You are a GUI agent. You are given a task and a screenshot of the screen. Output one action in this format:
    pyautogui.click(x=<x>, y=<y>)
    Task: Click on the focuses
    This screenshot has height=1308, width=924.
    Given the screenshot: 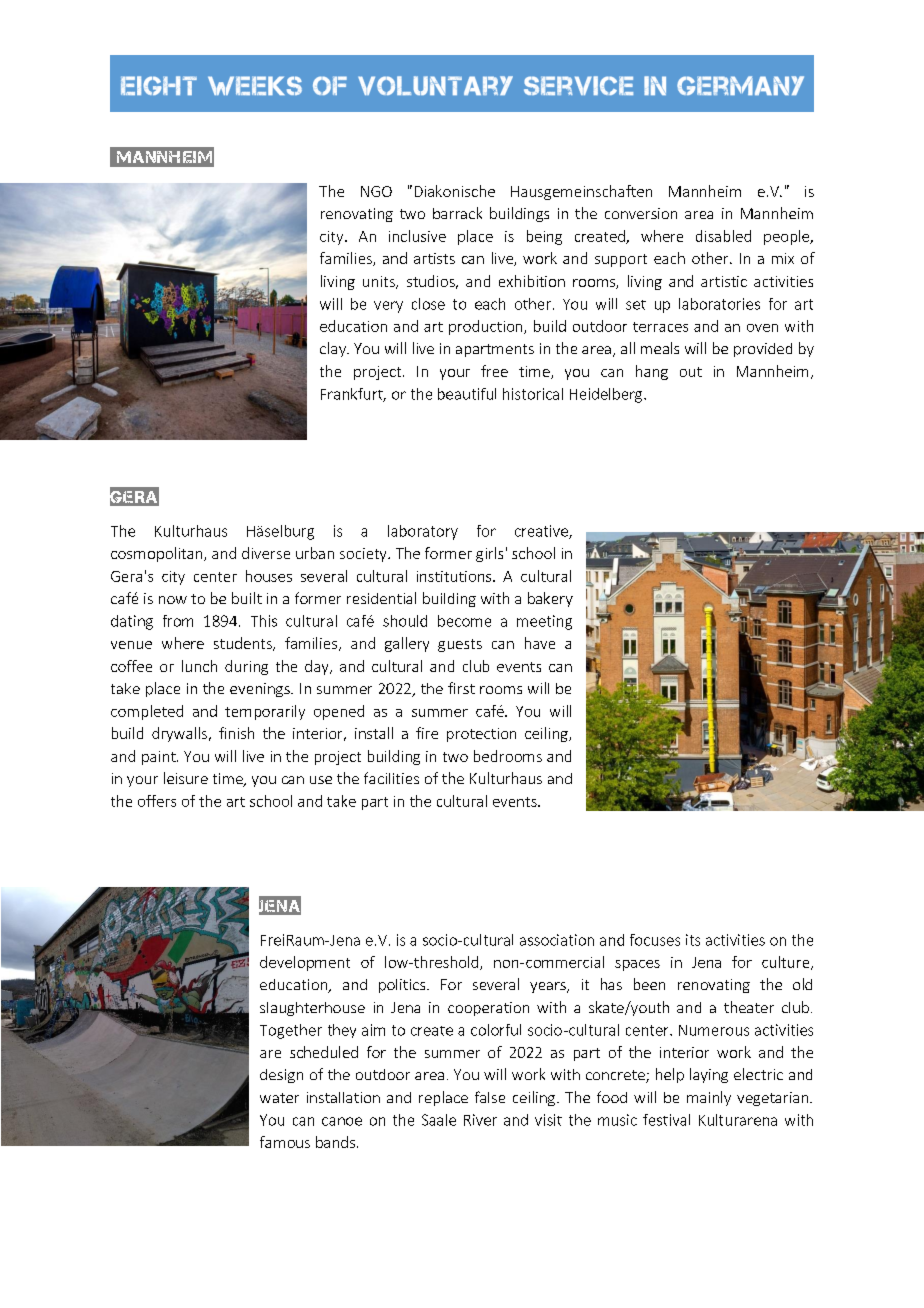 What is the action you would take?
    pyautogui.click(x=655, y=940)
